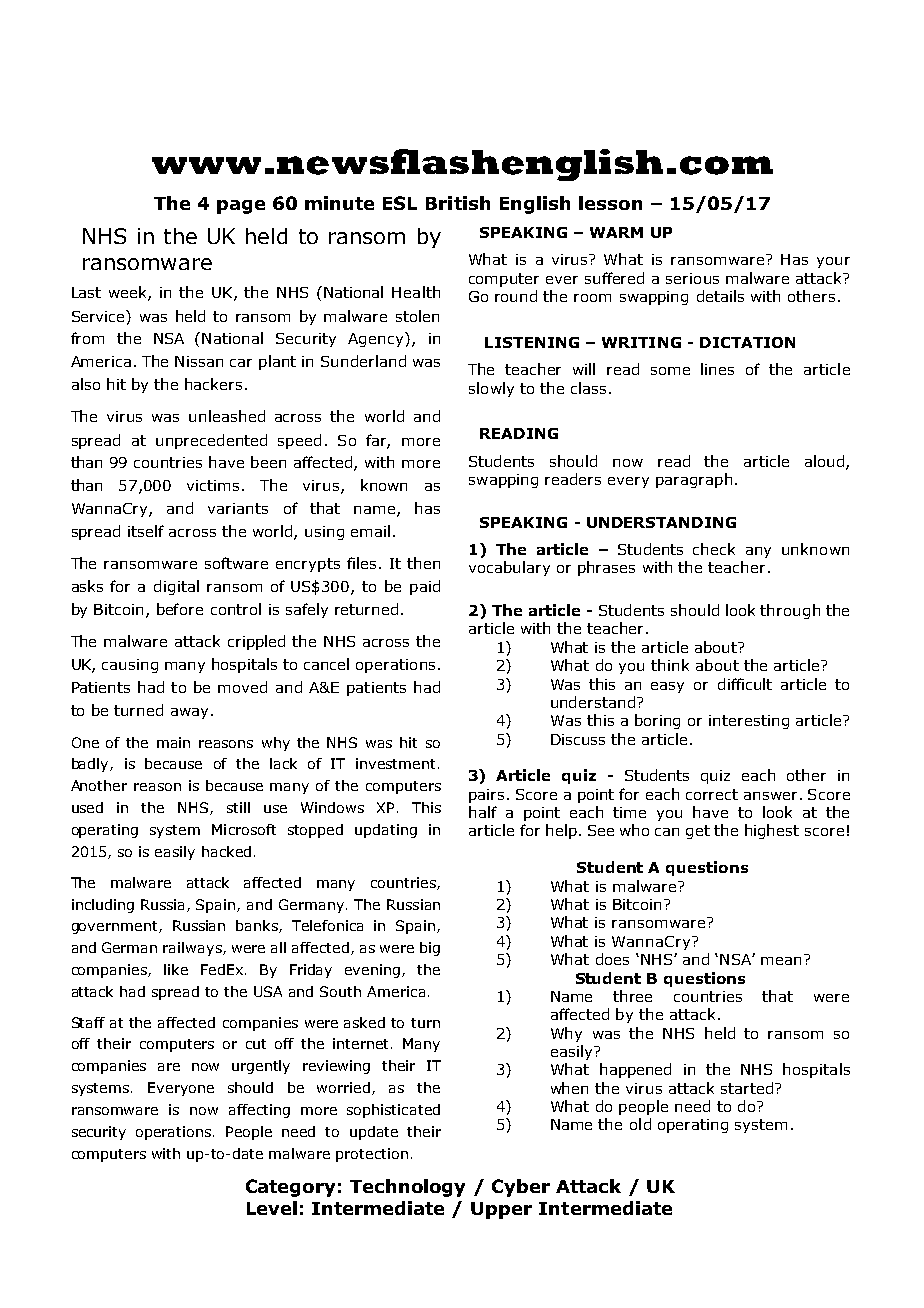 The width and height of the screenshot is (924, 1308). I want to click on investment, so click(395, 763).
